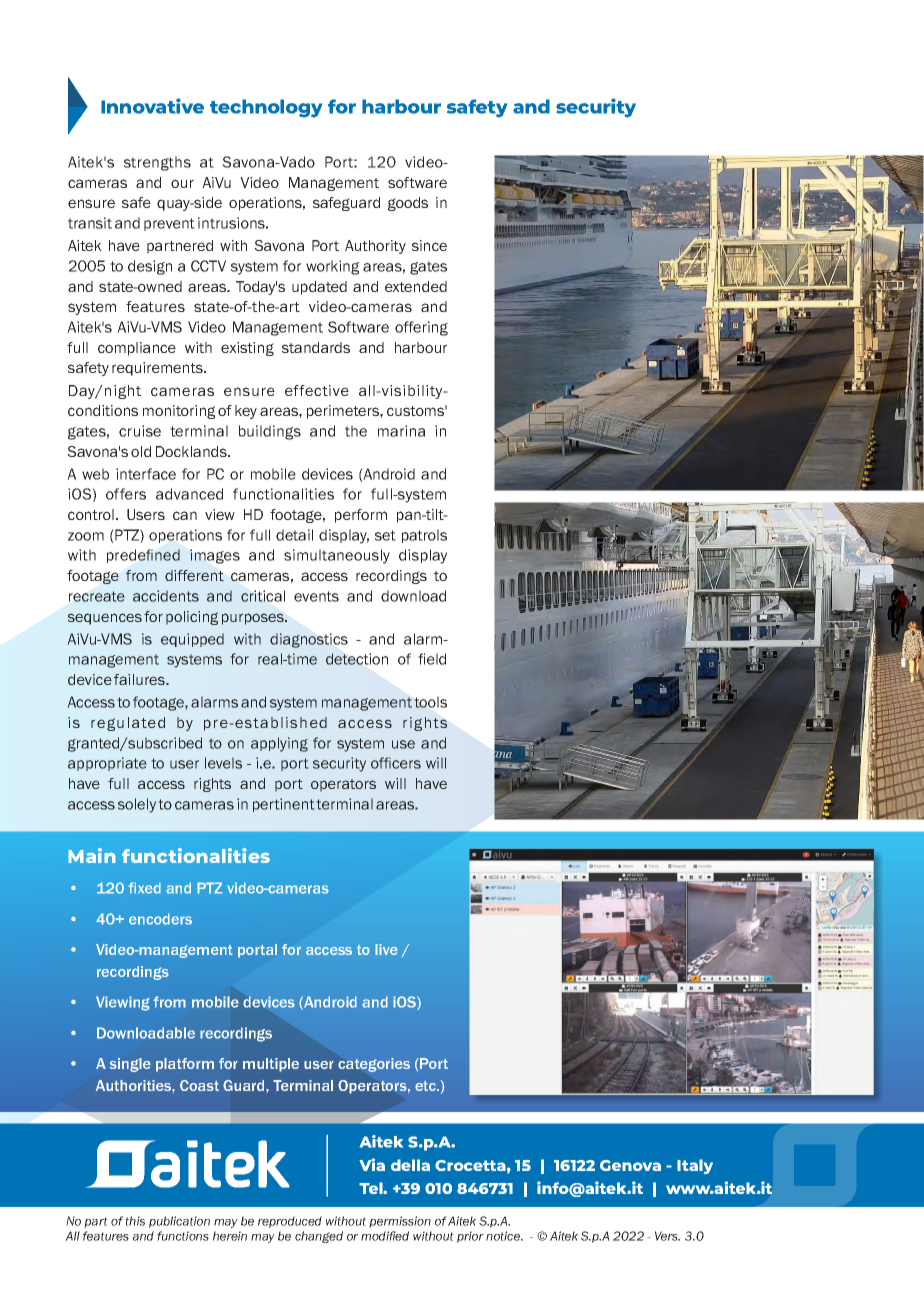  Describe the element at coordinates (400, 1222) in the page. I see `permission` at that location.
